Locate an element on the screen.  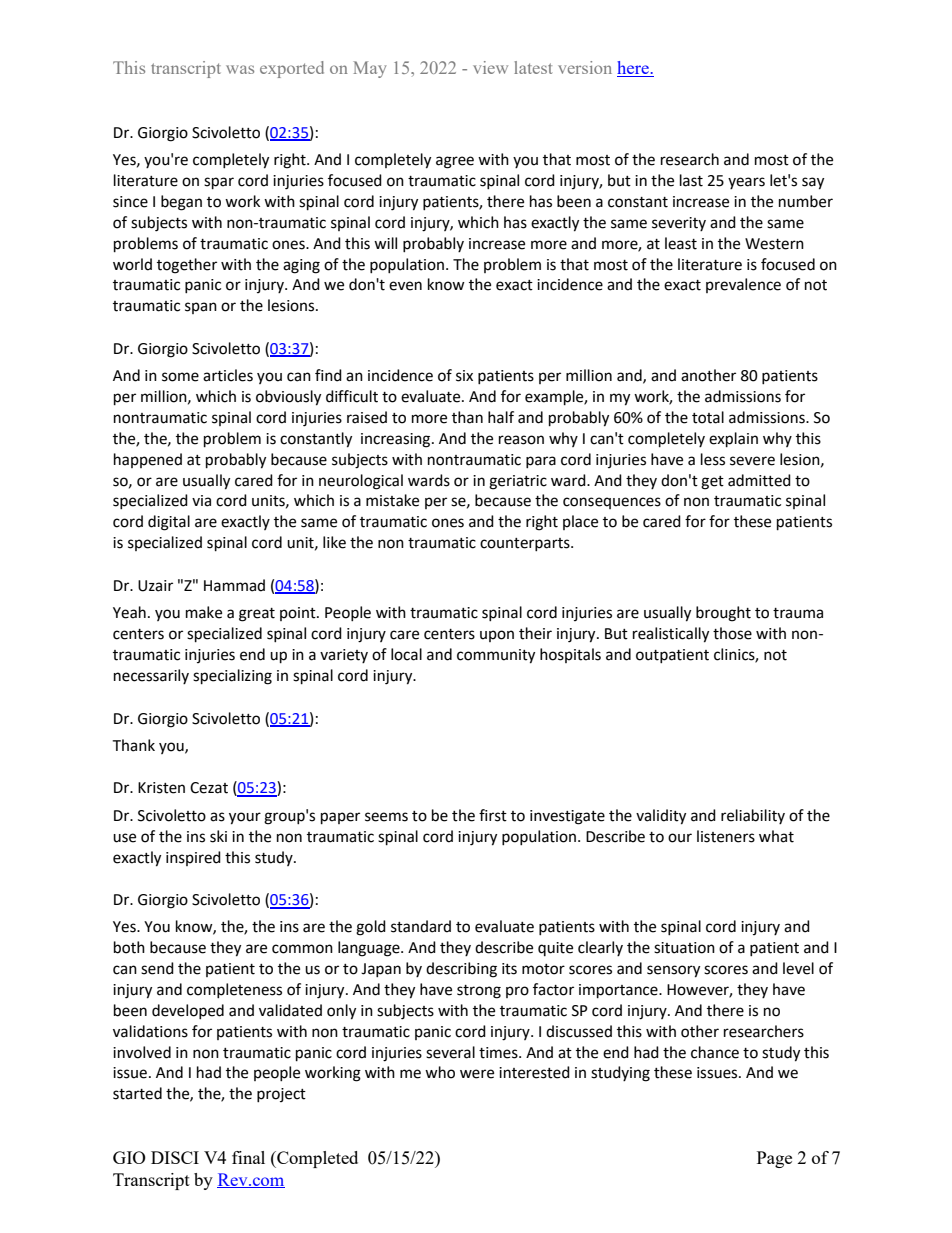
years is located at coordinates (746, 183).
